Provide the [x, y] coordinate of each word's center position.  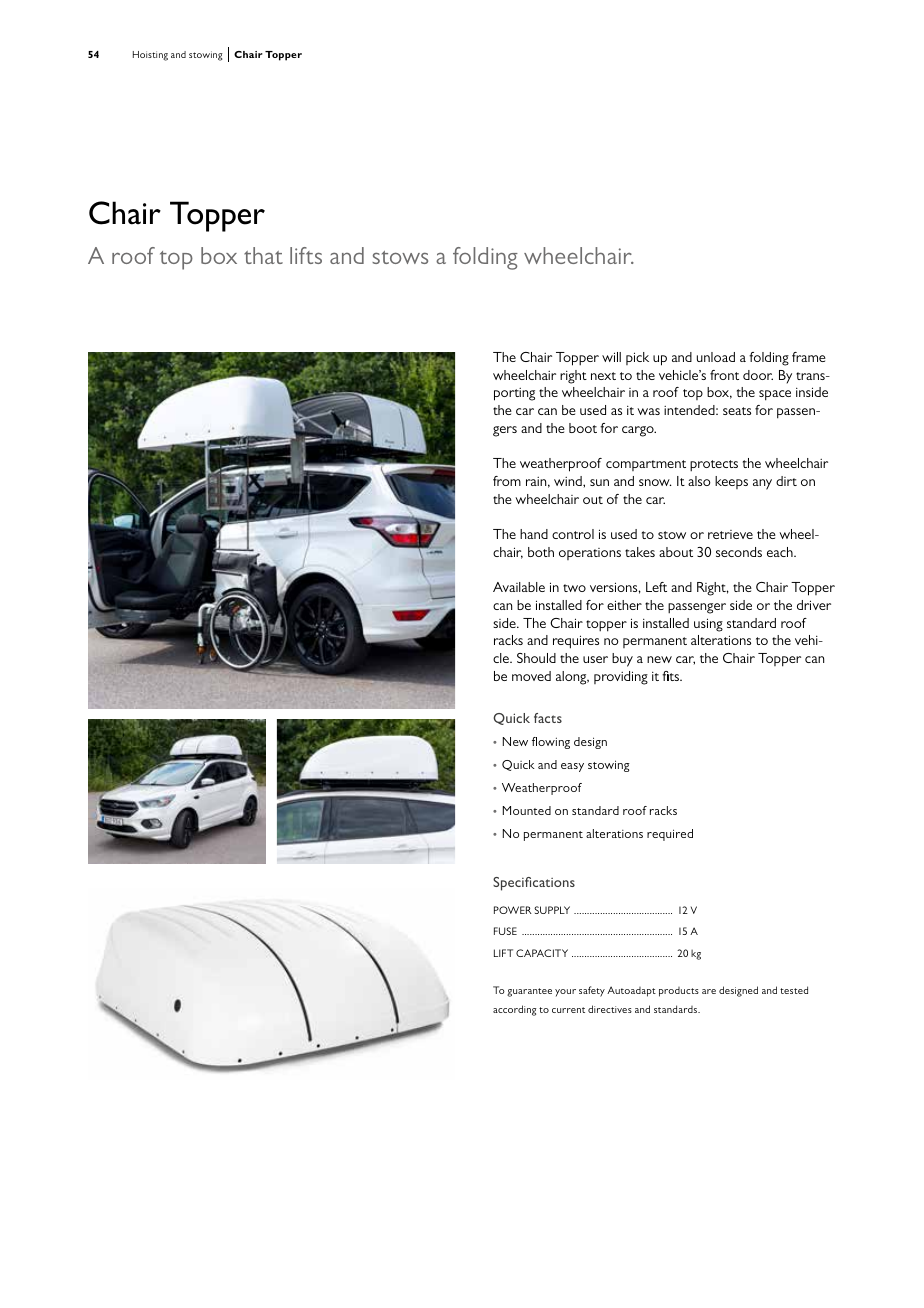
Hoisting [150, 56]
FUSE [505, 931]
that [263, 255]
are [709, 991]
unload [716, 357]
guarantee [529, 992]
